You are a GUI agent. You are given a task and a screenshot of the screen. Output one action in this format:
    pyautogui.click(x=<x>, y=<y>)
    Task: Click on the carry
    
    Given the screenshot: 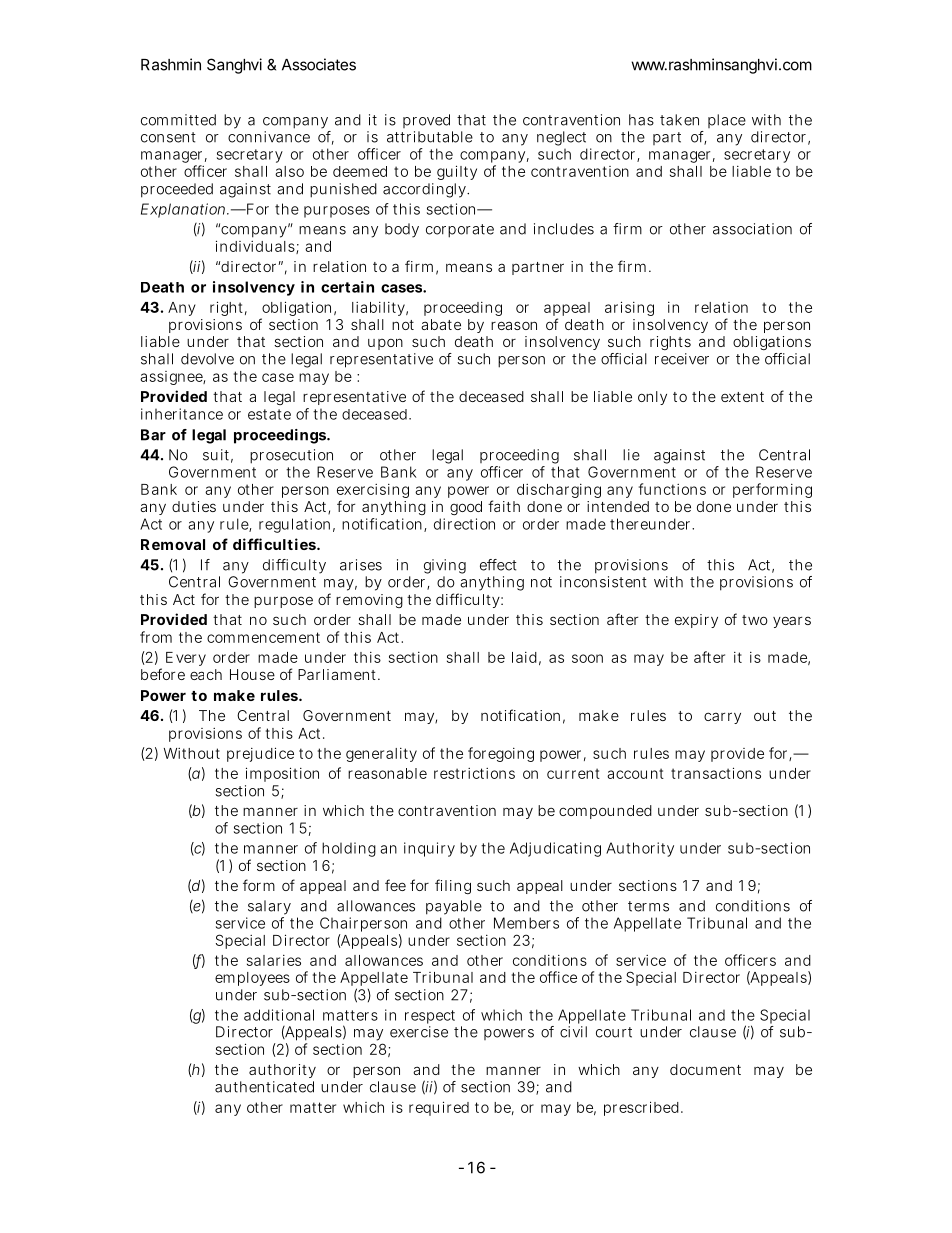 What is the action you would take?
    pyautogui.click(x=722, y=718)
